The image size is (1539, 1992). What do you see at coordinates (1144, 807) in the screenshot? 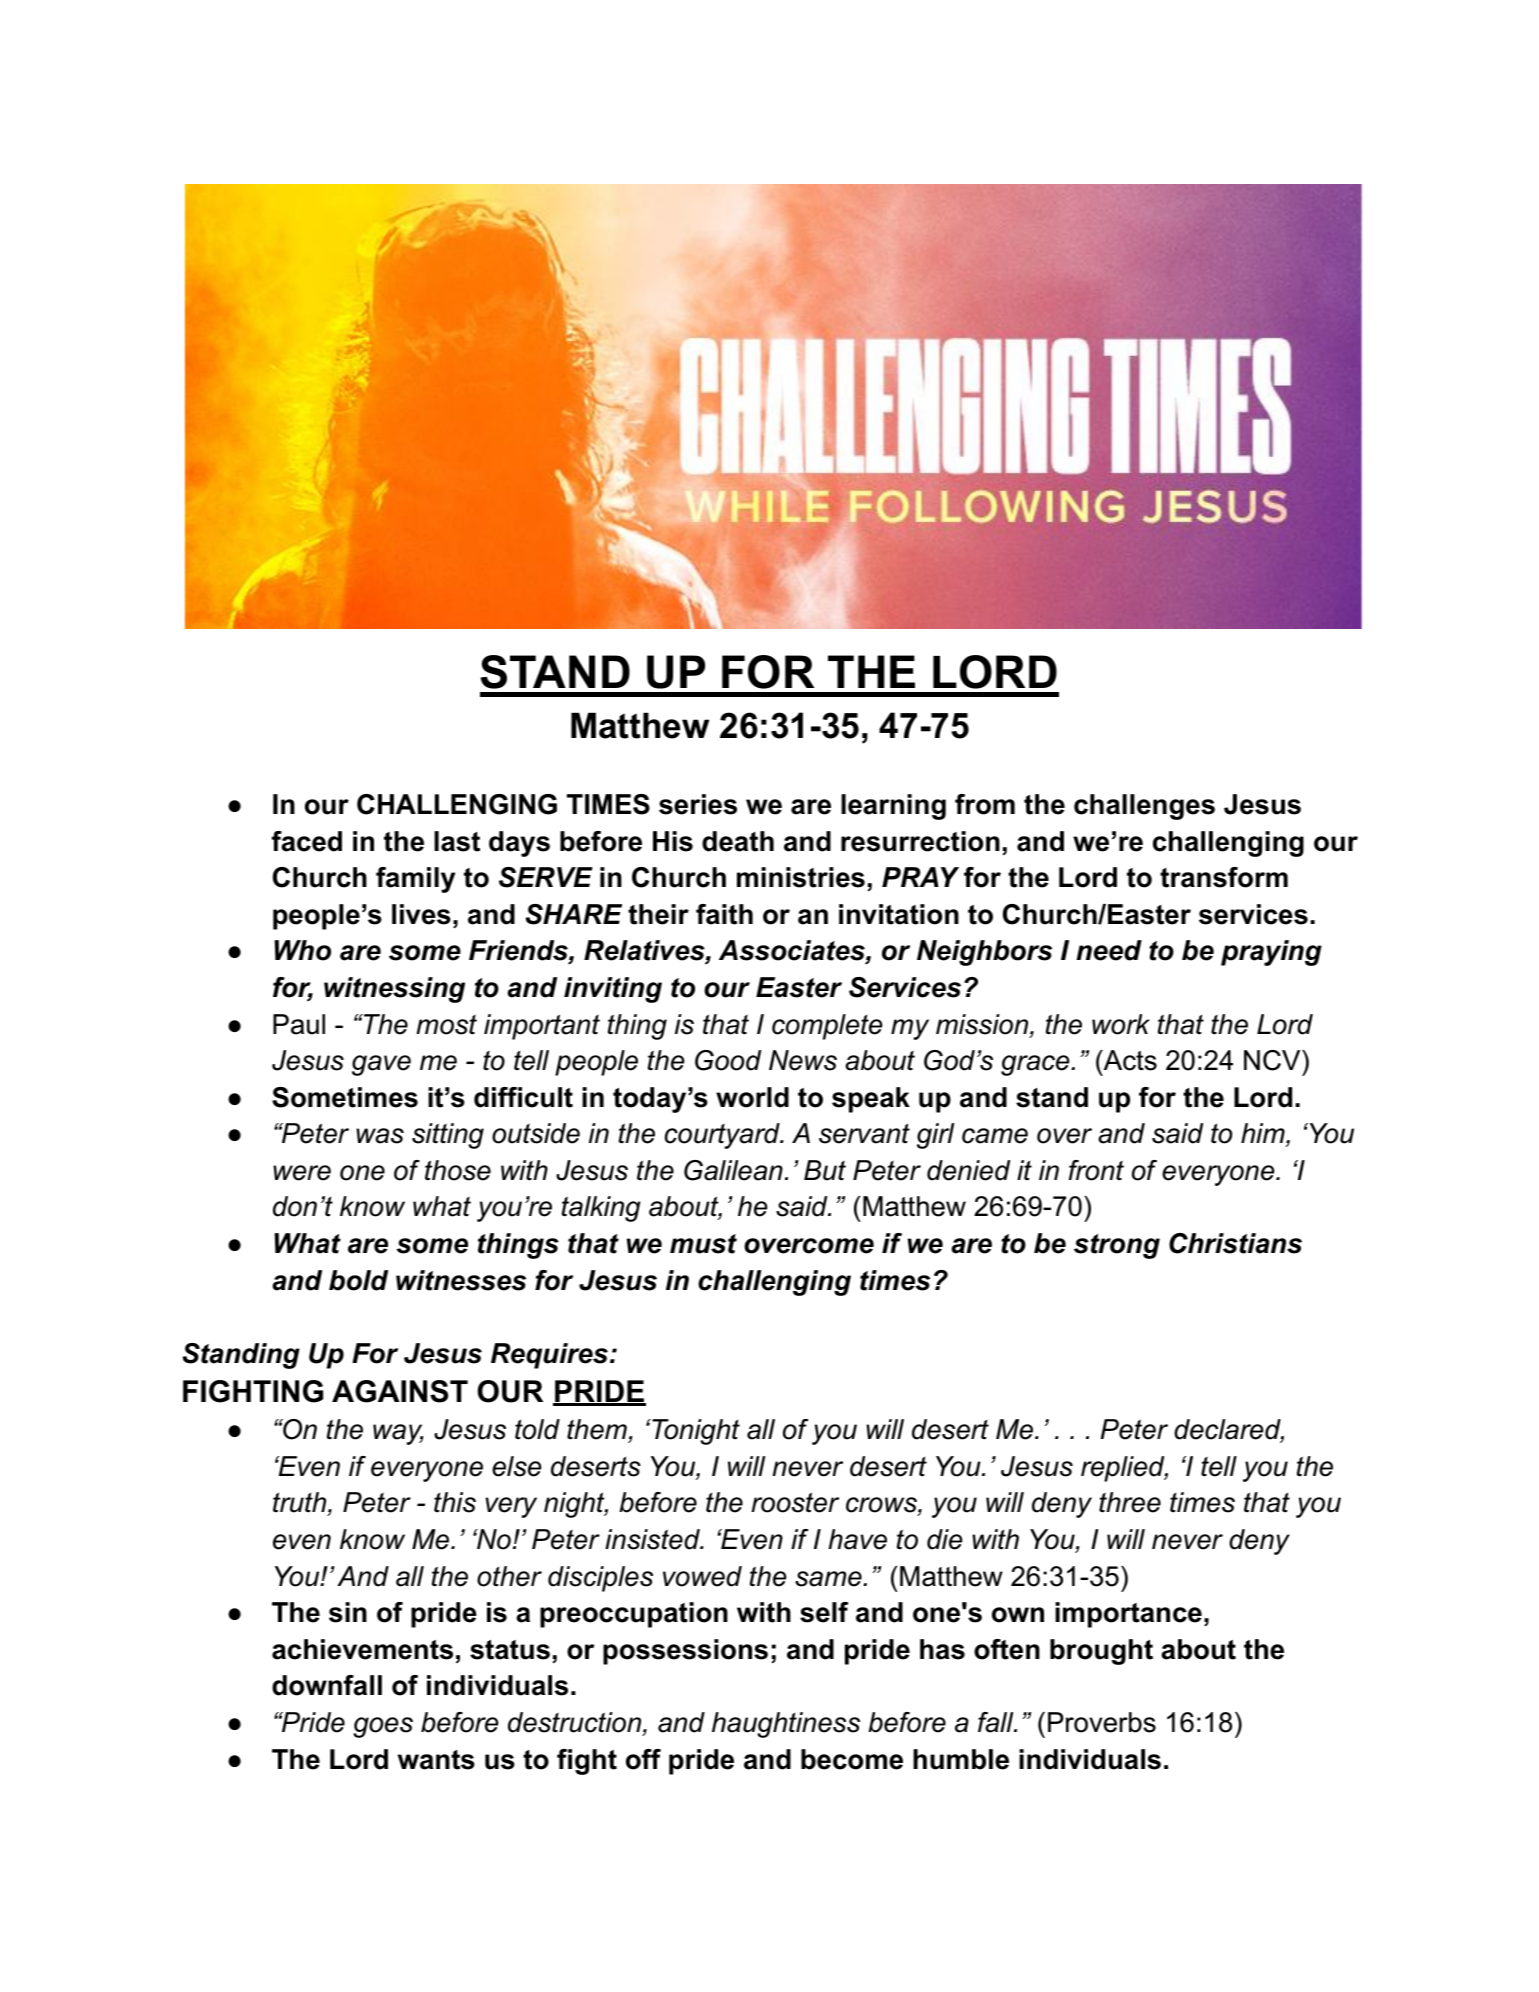
I see `challenges` at bounding box center [1144, 807].
